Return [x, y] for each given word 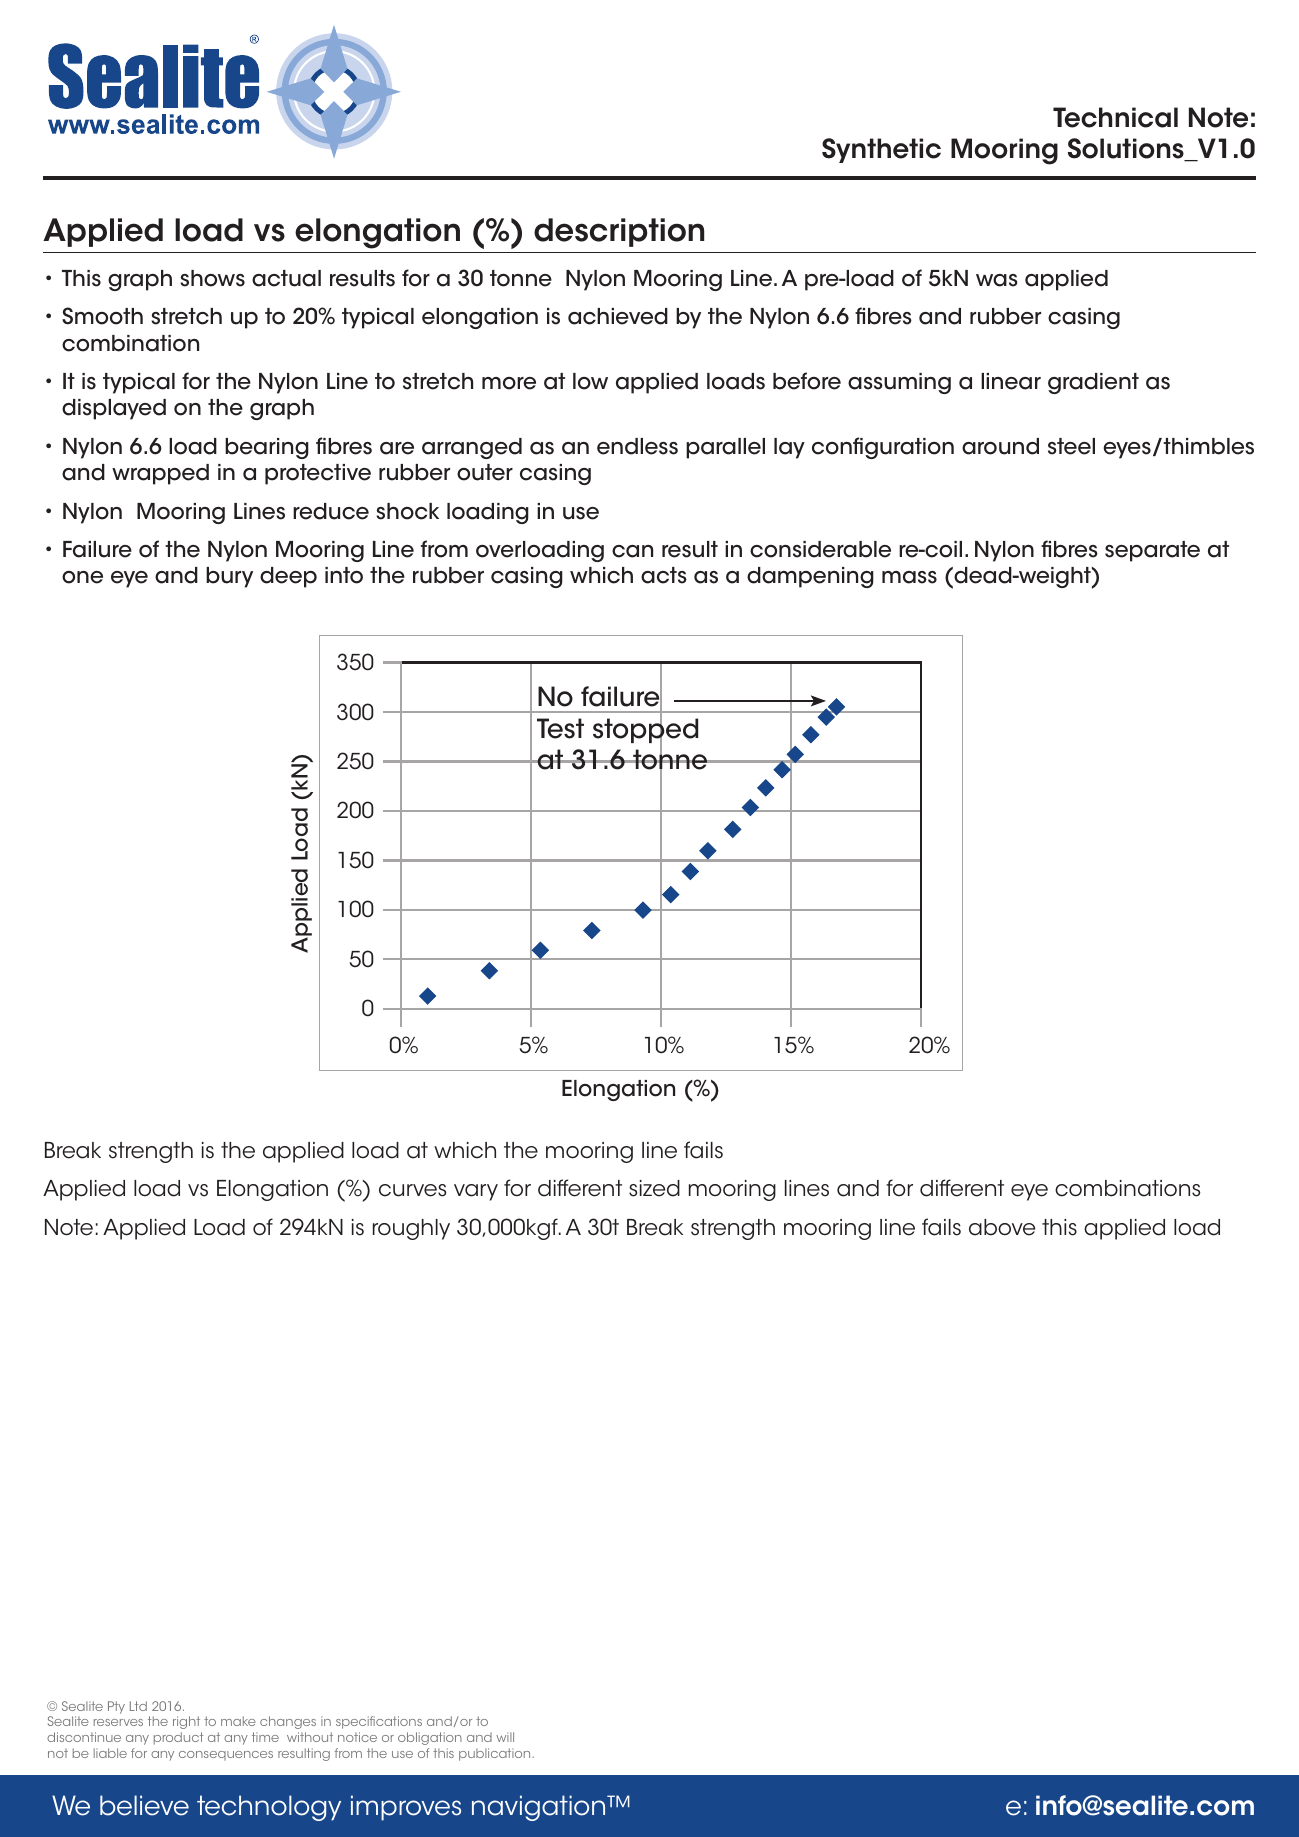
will [505, 1737]
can [632, 551]
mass [909, 577]
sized [654, 1188]
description [619, 232]
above [1002, 1227]
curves [412, 1190]
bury [229, 577]
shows [212, 278]
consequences [226, 1755]
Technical [1115, 117]
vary [476, 1192]
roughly [411, 1229]
